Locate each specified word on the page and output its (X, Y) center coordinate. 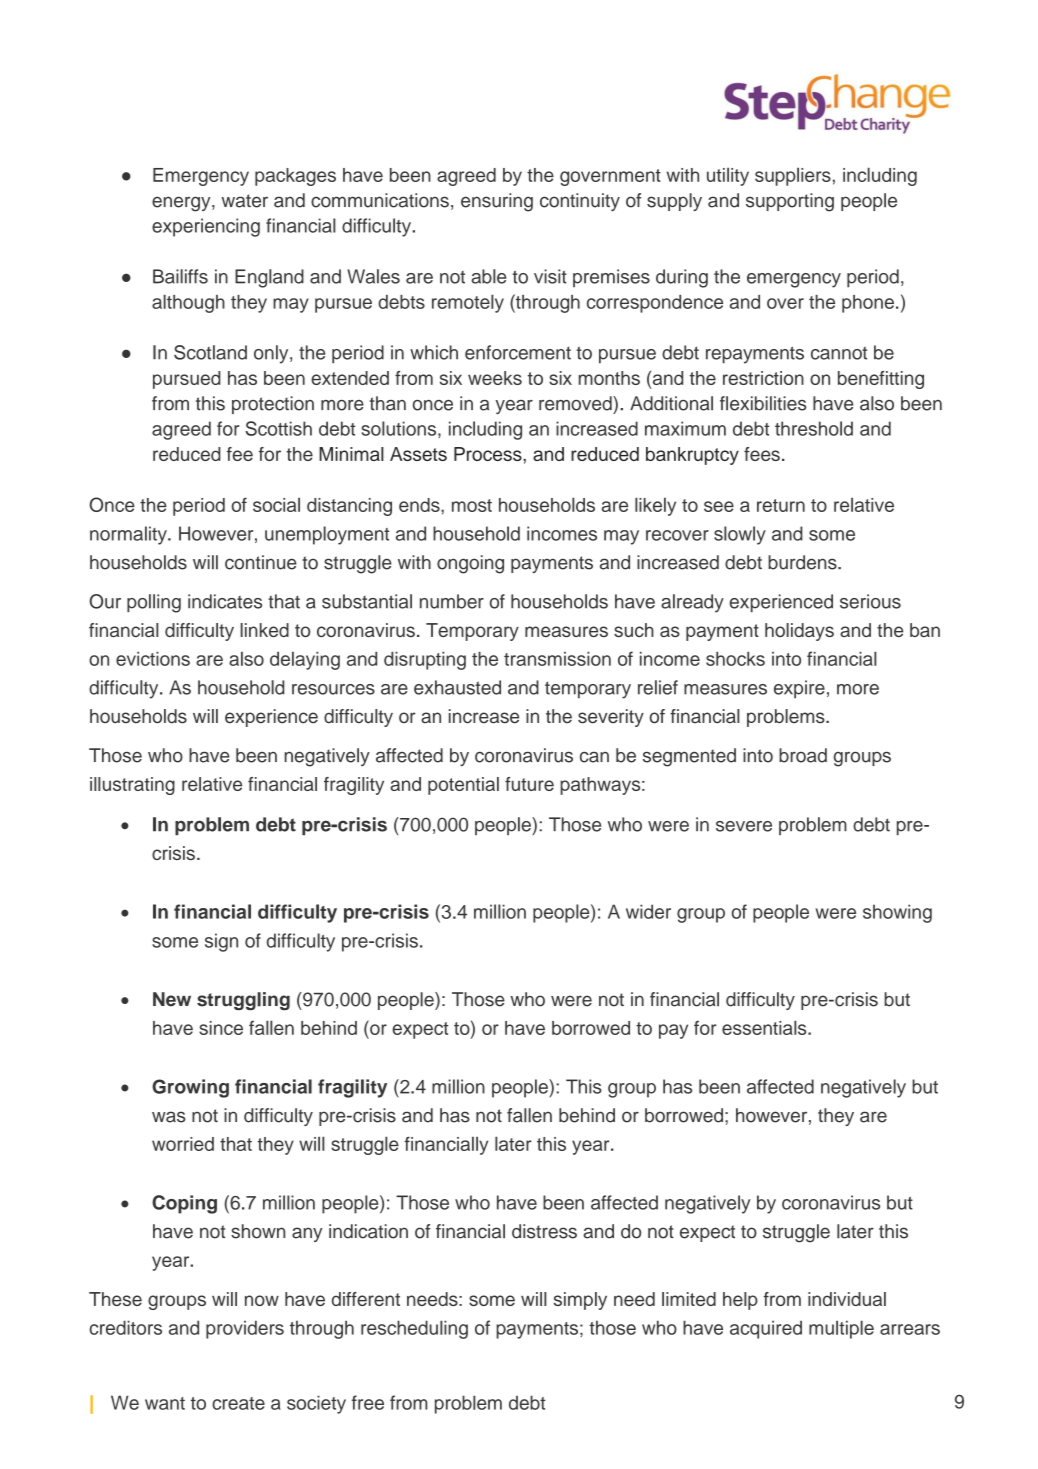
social (276, 504)
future (529, 784)
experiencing (206, 227)
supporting (790, 202)
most (472, 505)
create (238, 1403)
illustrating (132, 786)
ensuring (497, 202)
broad (803, 755)
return (781, 505)
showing (897, 913)
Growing (190, 1088)
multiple (841, 1329)
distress (544, 1231)
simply (580, 1301)
